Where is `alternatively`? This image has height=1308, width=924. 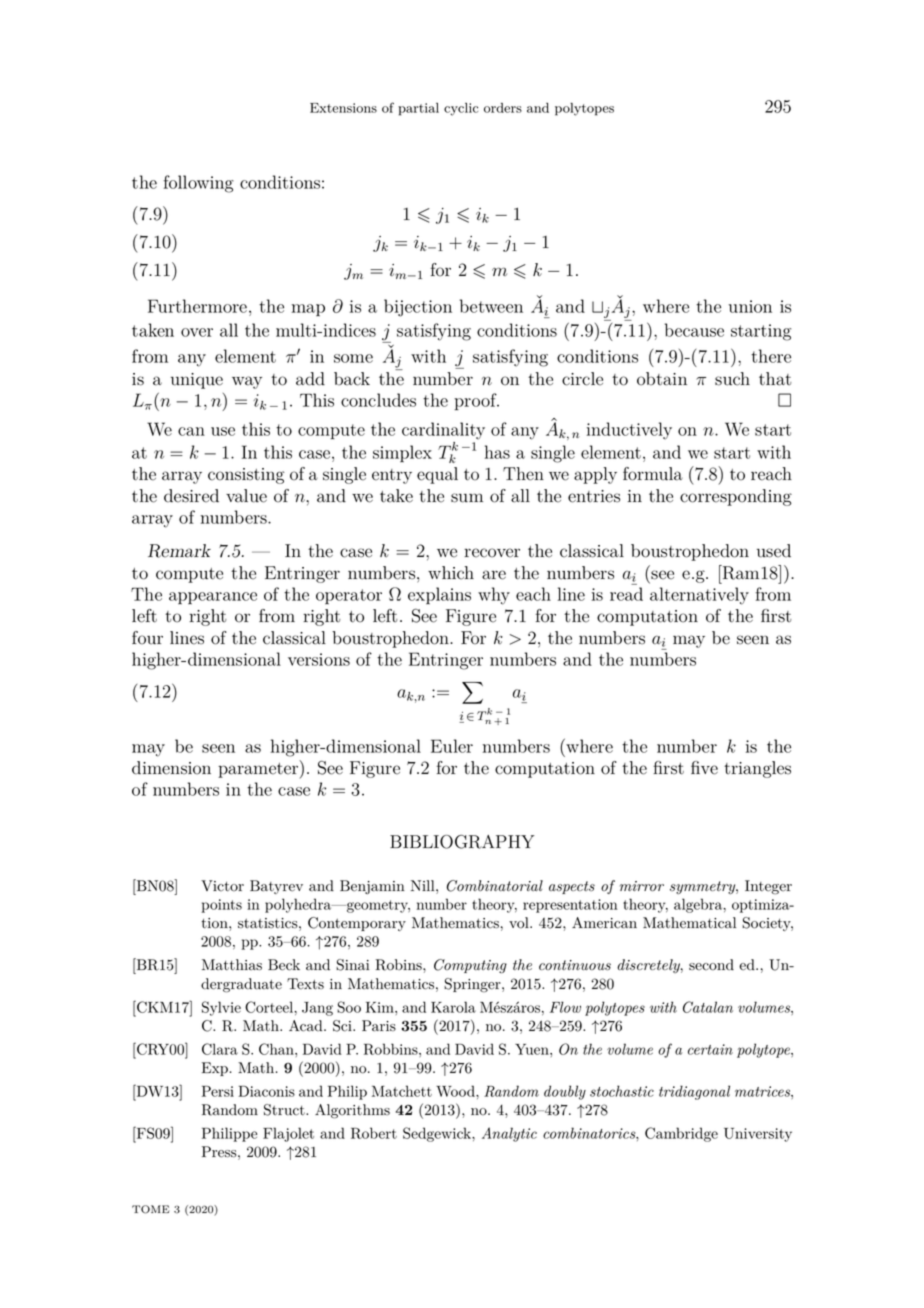
alternatively is located at coordinates (699, 596).
